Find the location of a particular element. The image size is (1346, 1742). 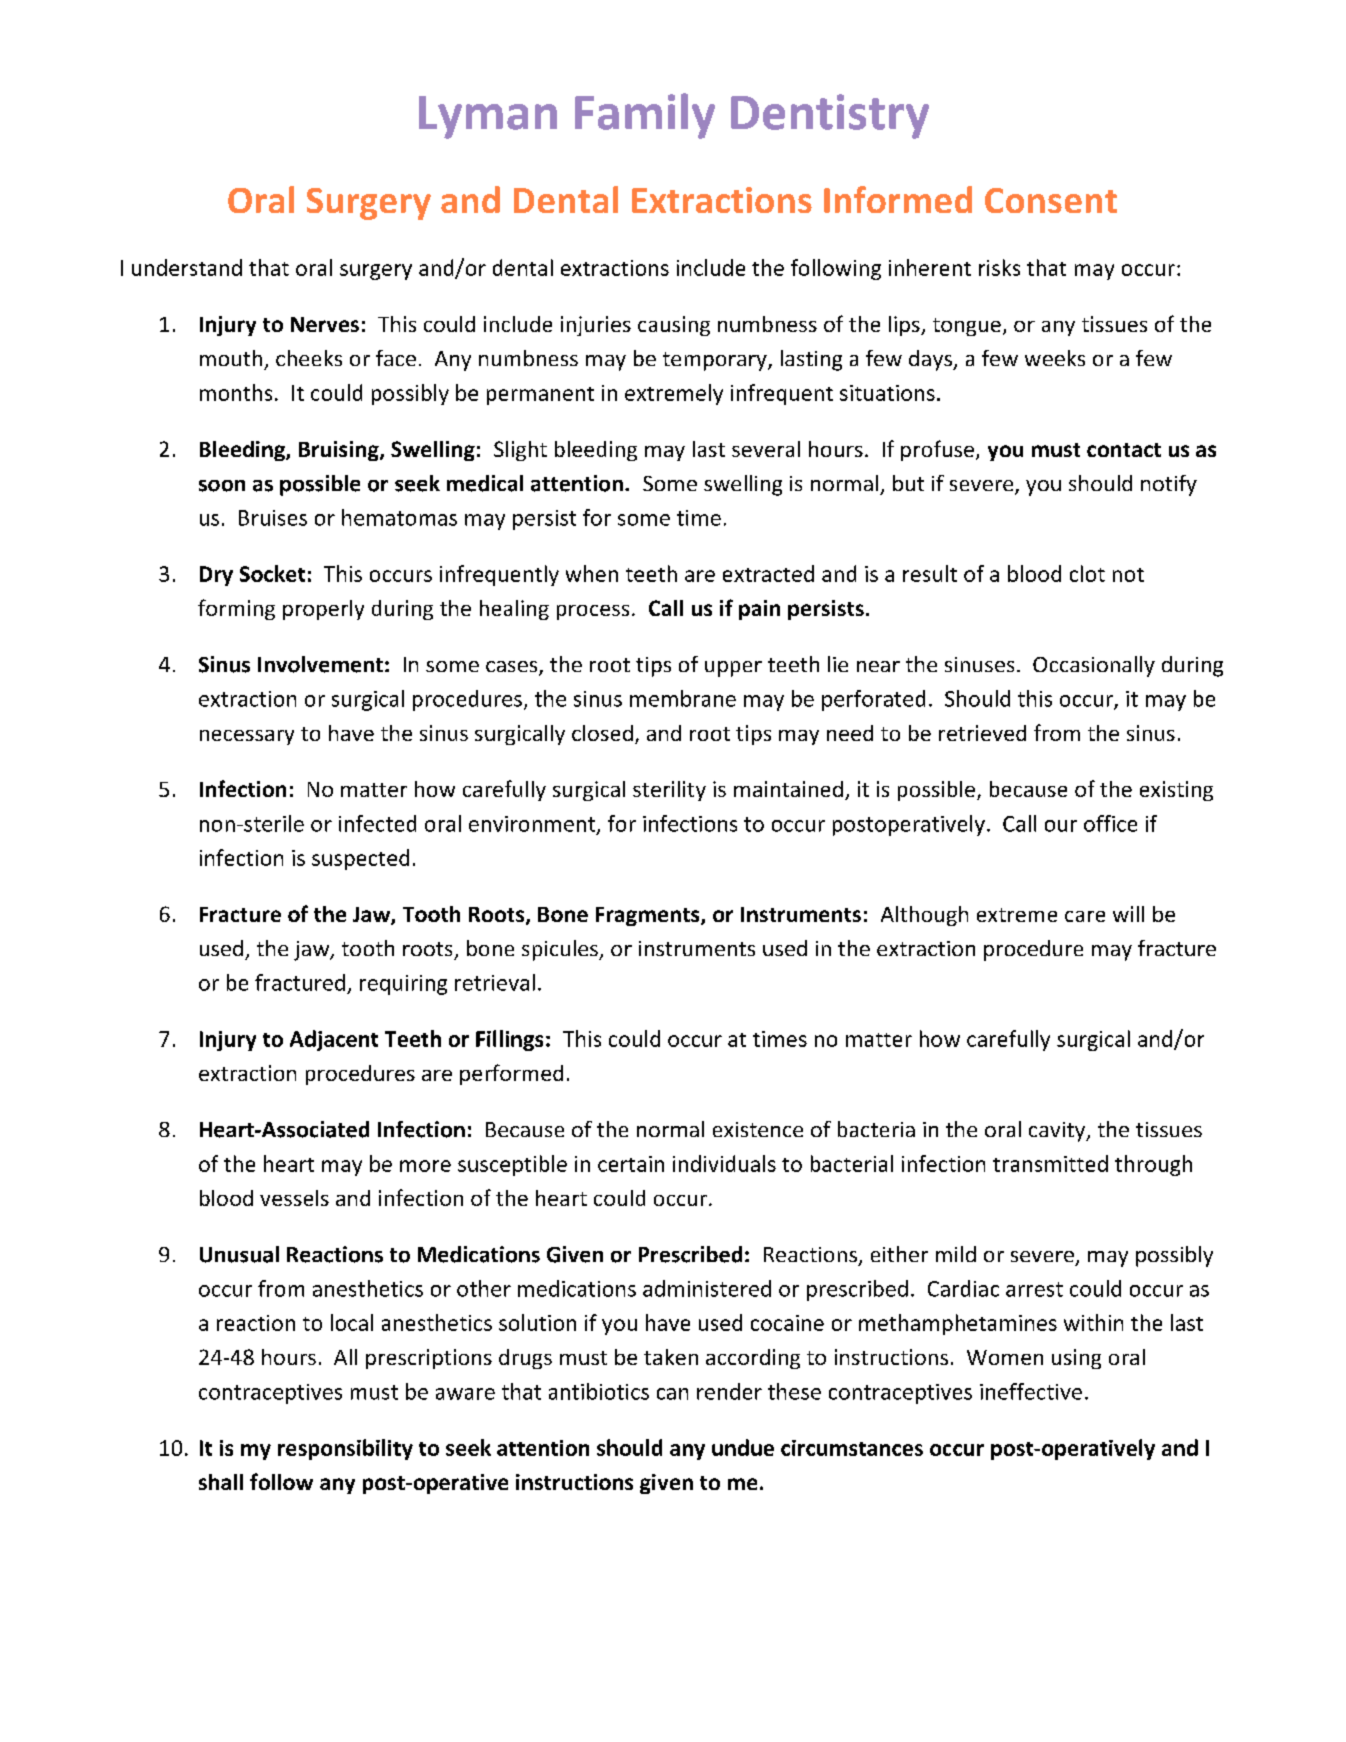

will is located at coordinates (1128, 914).
